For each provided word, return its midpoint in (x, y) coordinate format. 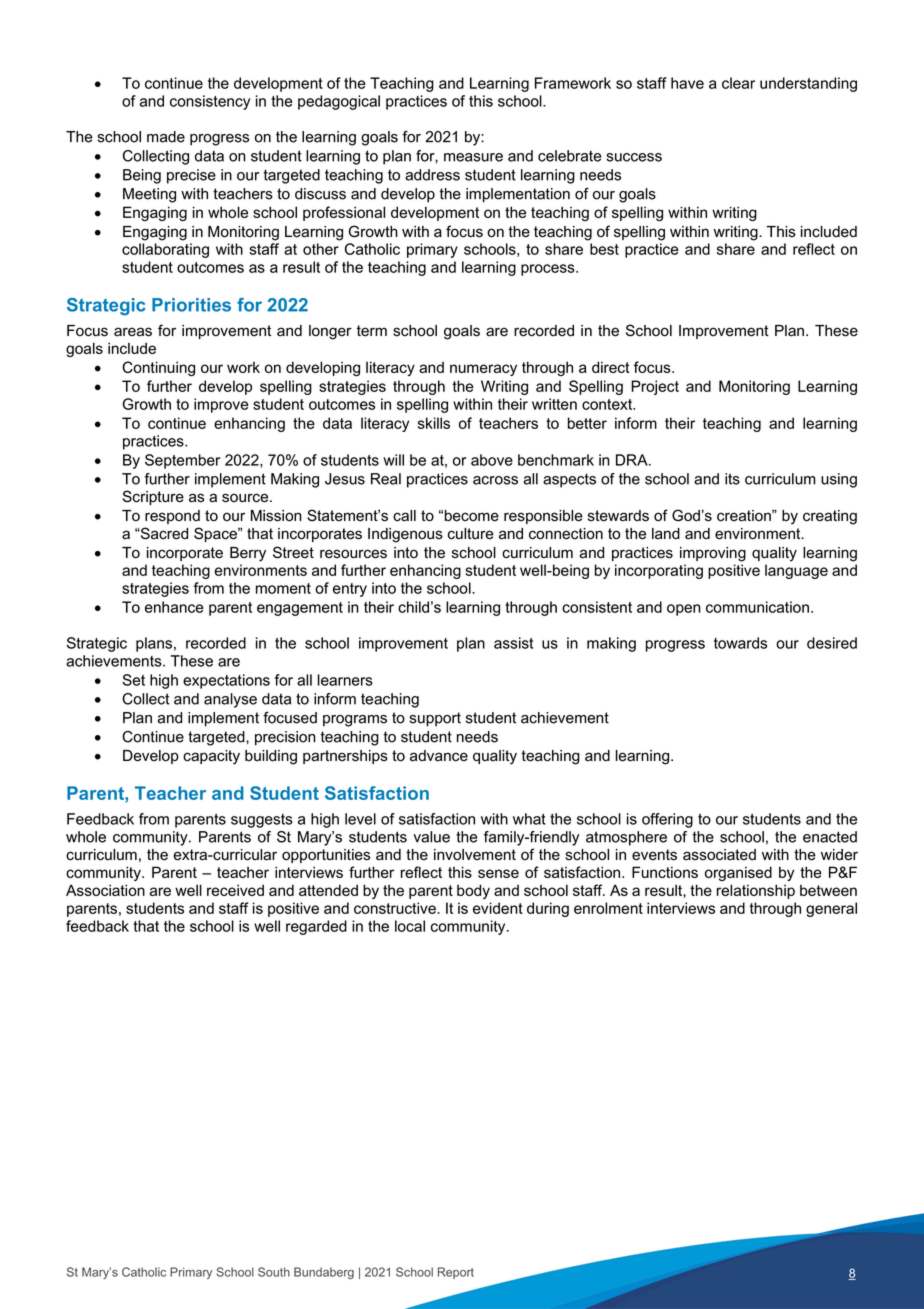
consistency (210, 102)
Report (456, 1273)
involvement (475, 855)
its (732, 479)
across (495, 480)
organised (738, 873)
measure (473, 157)
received (235, 890)
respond (172, 517)
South (274, 1272)
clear (738, 83)
